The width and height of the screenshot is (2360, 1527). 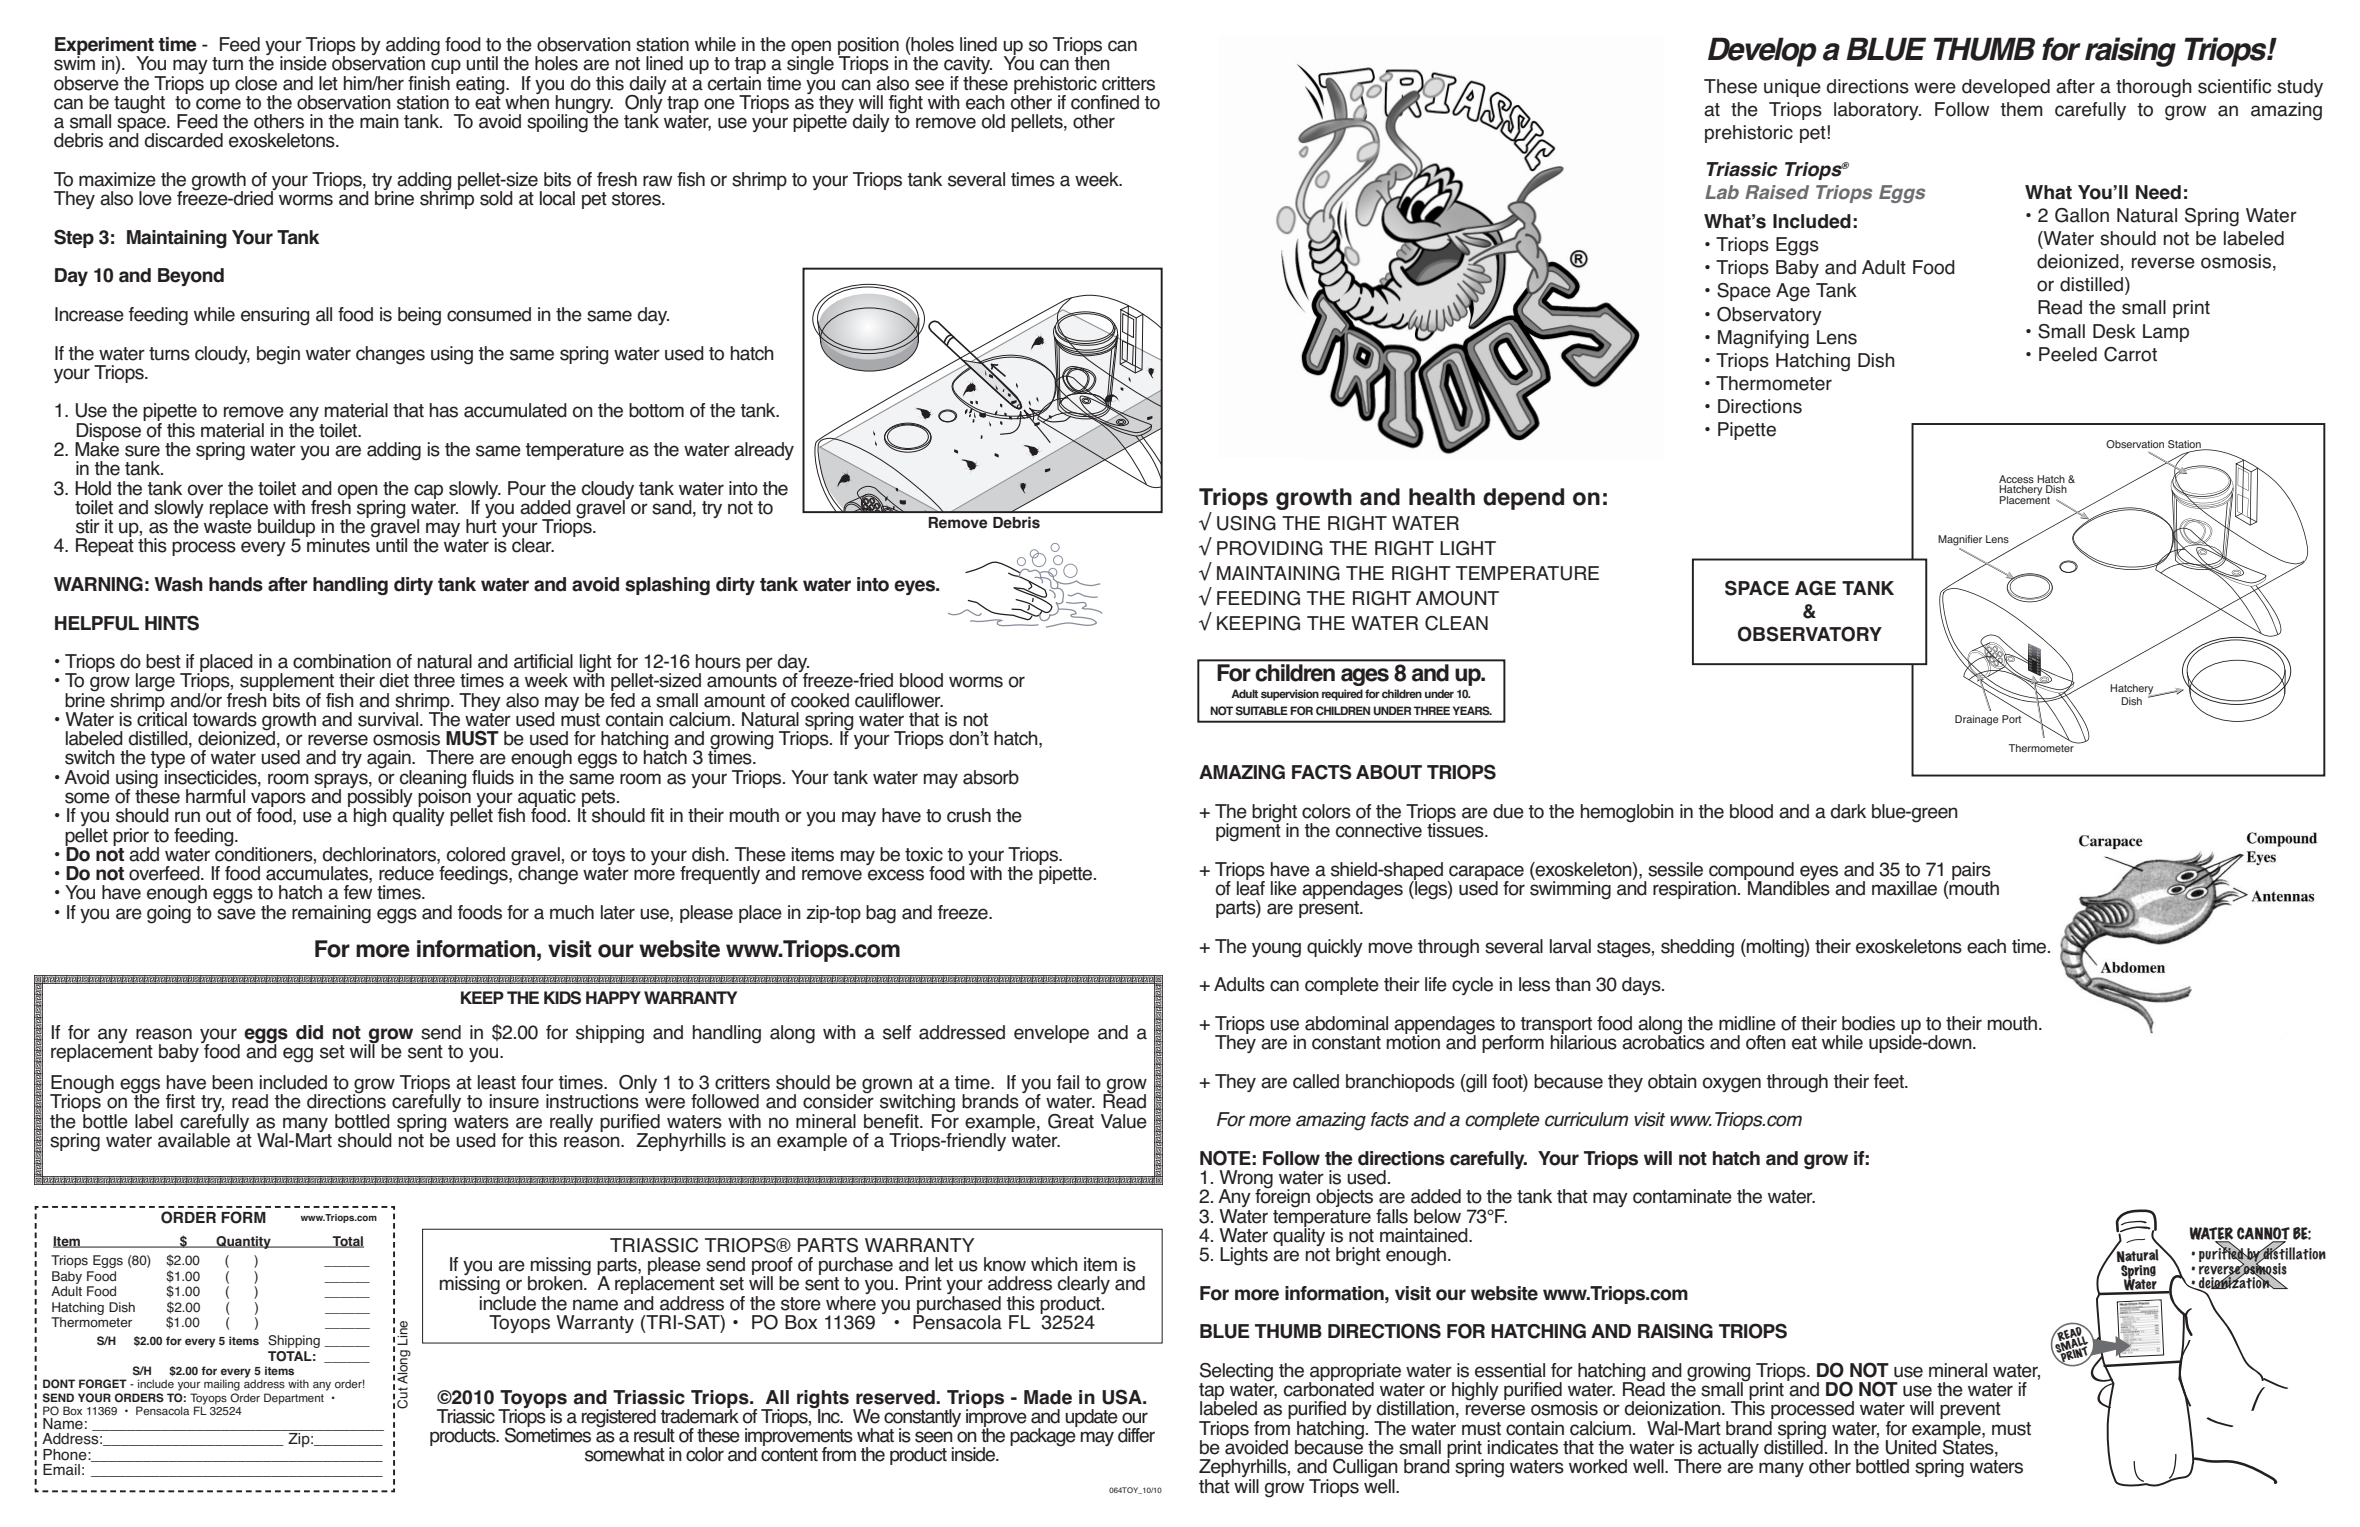 What do you see at coordinates (256, 83) in the screenshot?
I see `close` at bounding box center [256, 83].
